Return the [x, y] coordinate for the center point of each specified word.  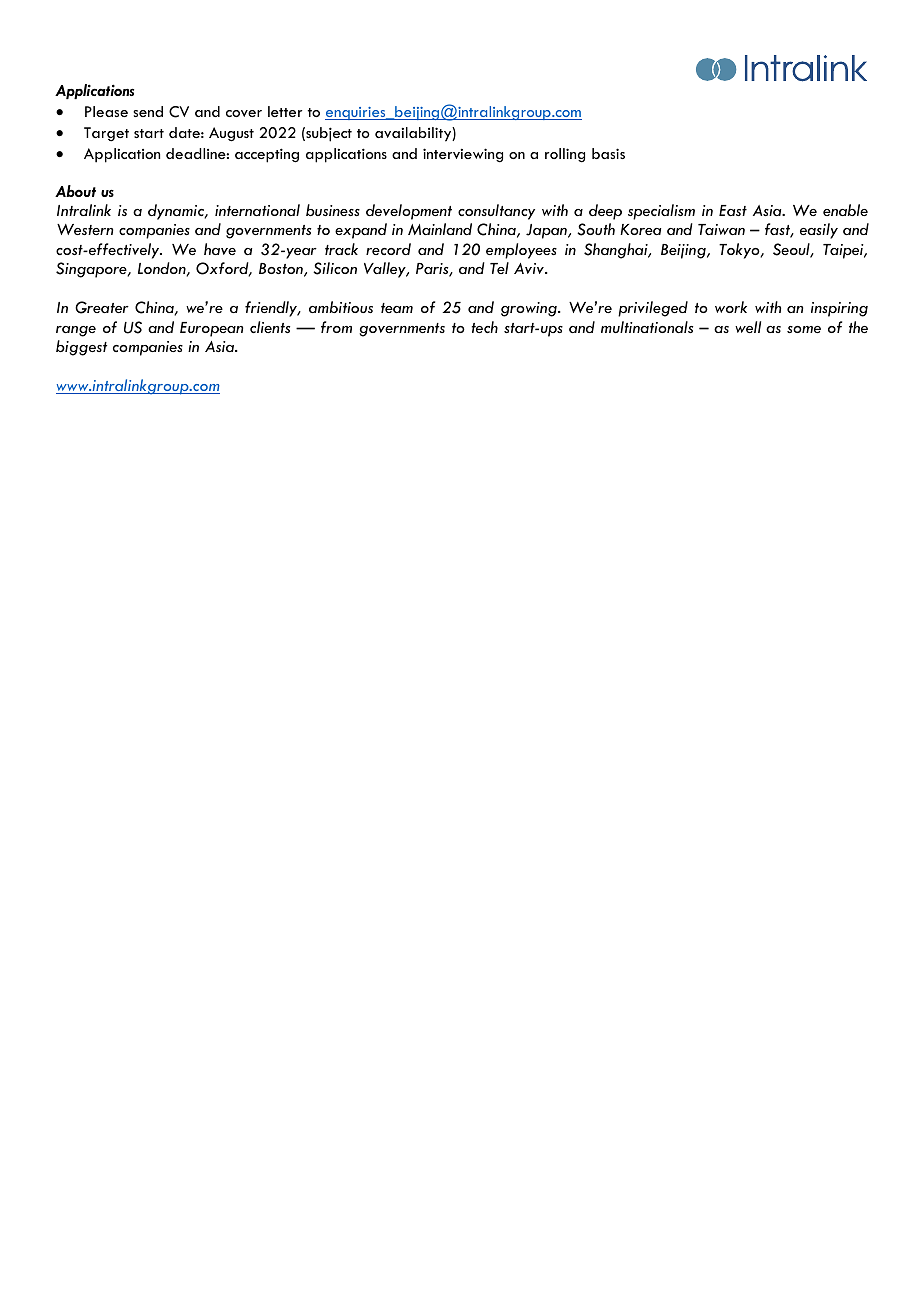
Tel [499, 268]
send [148, 111]
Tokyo [740, 251]
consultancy [496, 212]
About [75, 191]
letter [285, 111]
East [733, 210]
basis [608, 153]
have [220, 249]
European [211, 329]
